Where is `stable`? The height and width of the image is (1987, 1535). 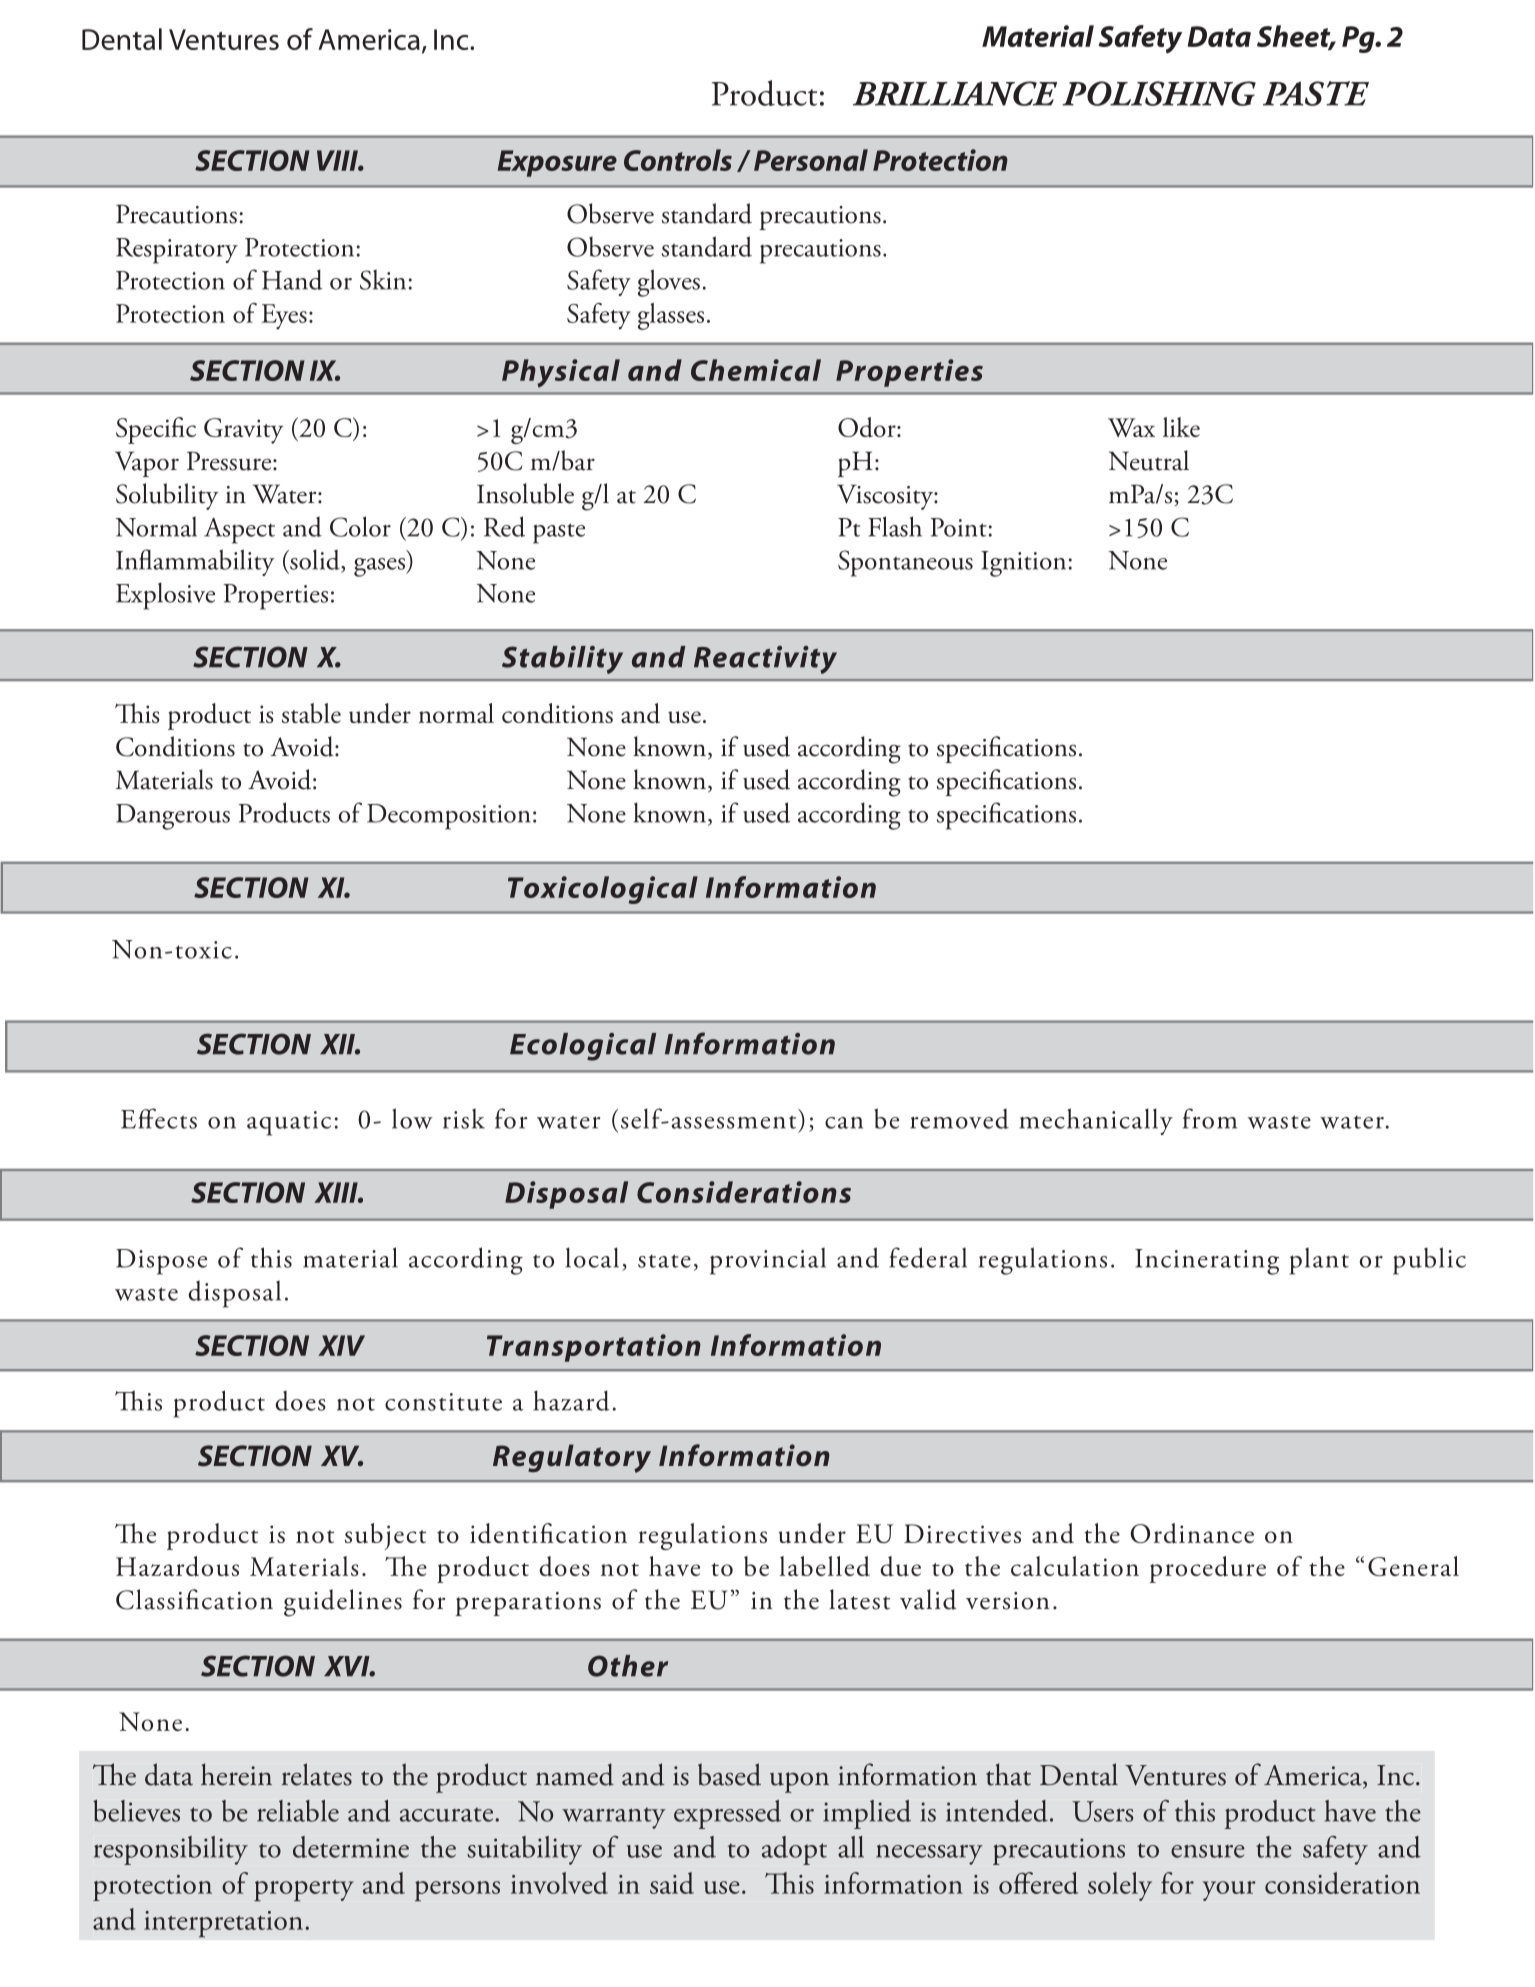
stable is located at coordinates (311, 713).
